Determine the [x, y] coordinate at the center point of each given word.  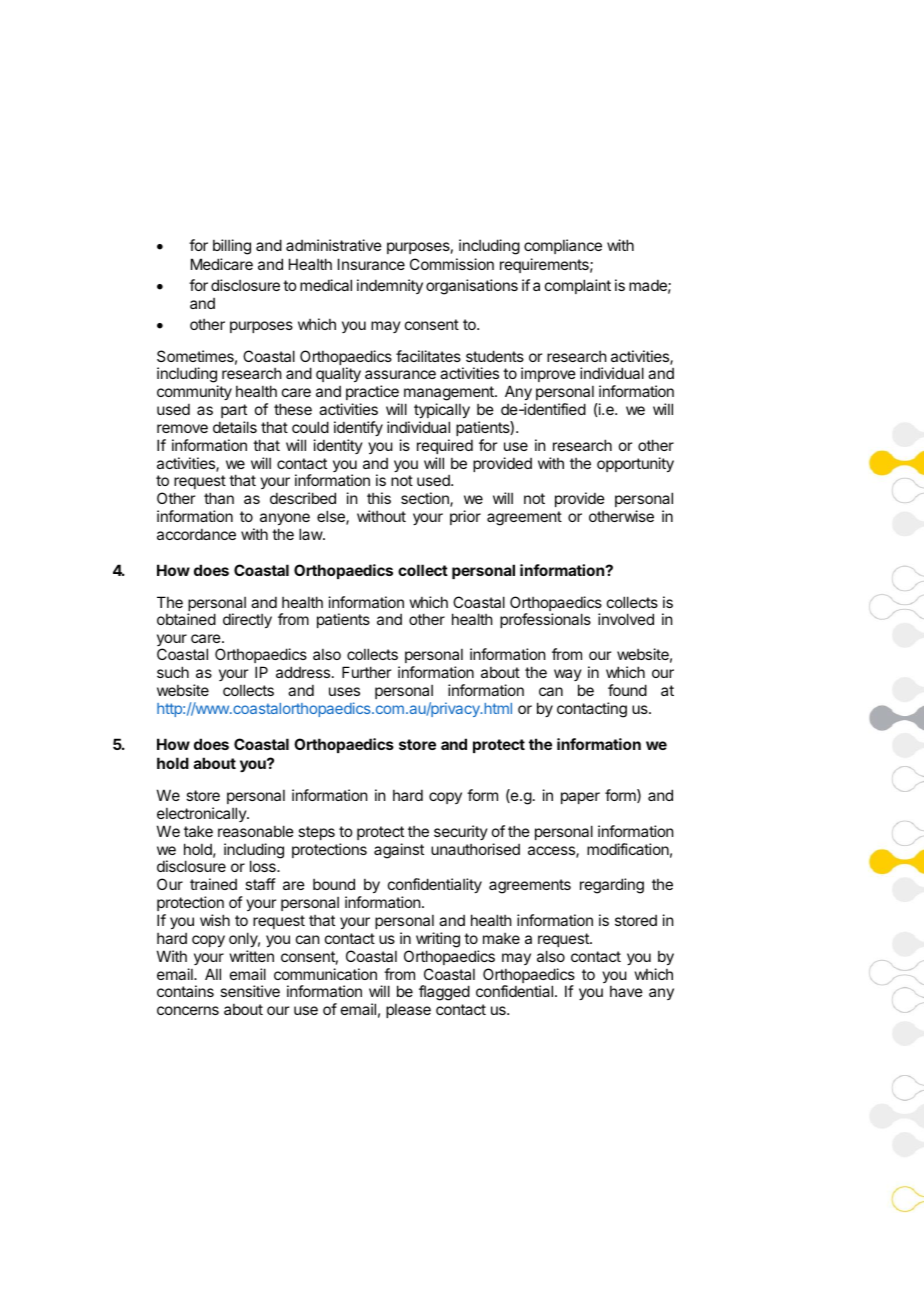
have [626, 991]
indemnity [390, 286]
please [408, 1011]
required [445, 446]
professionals [545, 620]
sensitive [250, 991]
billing [232, 247]
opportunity [635, 464]
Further [366, 672]
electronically [202, 814]
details [235, 427]
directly [247, 620]
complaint [578, 286]
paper [580, 798]
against [399, 851]
